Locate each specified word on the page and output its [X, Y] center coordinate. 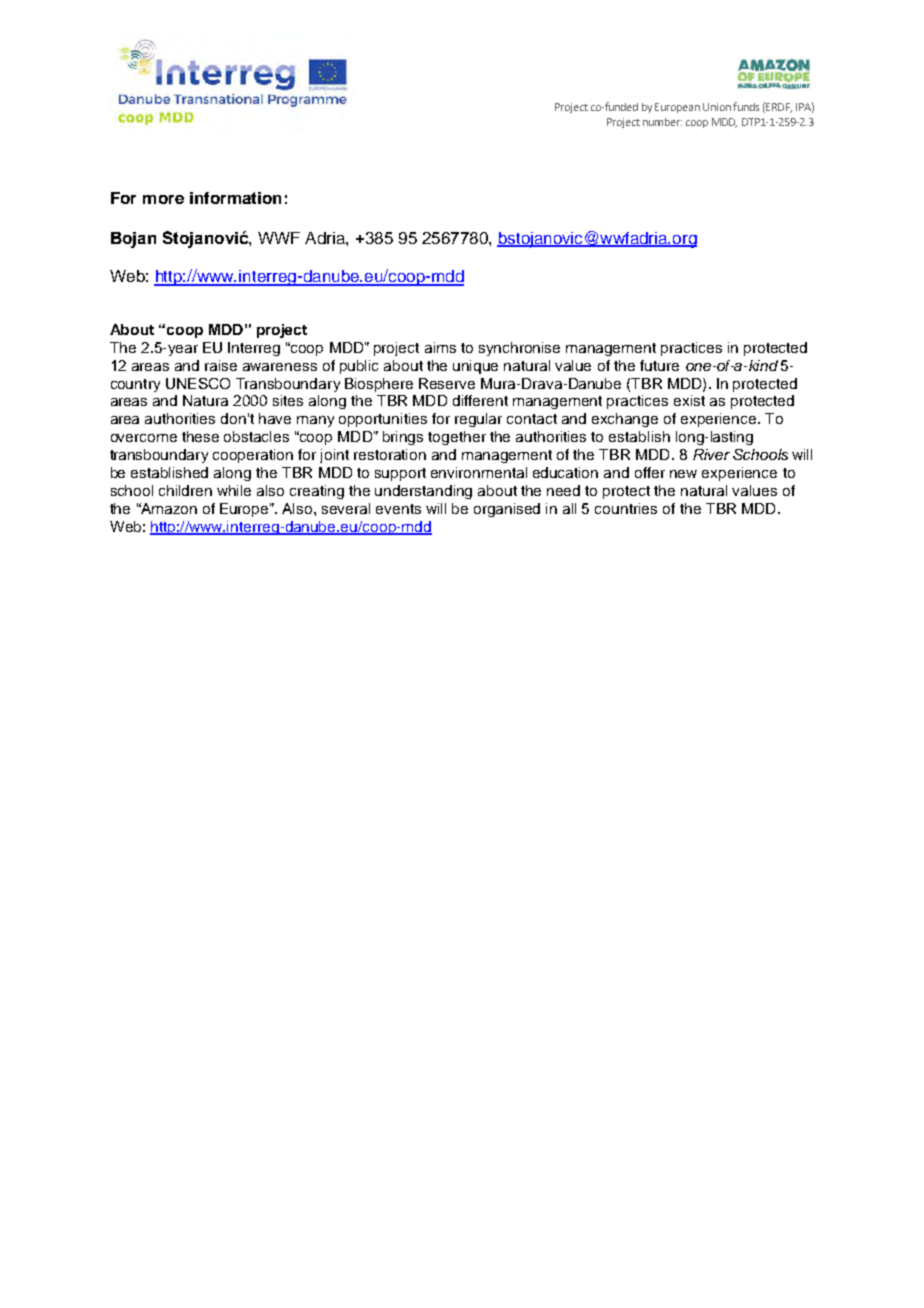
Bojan [133, 240]
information [235, 198]
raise [221, 365]
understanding [423, 492]
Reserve [447, 383]
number [662, 122]
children [185, 490]
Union [717, 107]
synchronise [519, 349]
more [163, 199]
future [659, 365]
